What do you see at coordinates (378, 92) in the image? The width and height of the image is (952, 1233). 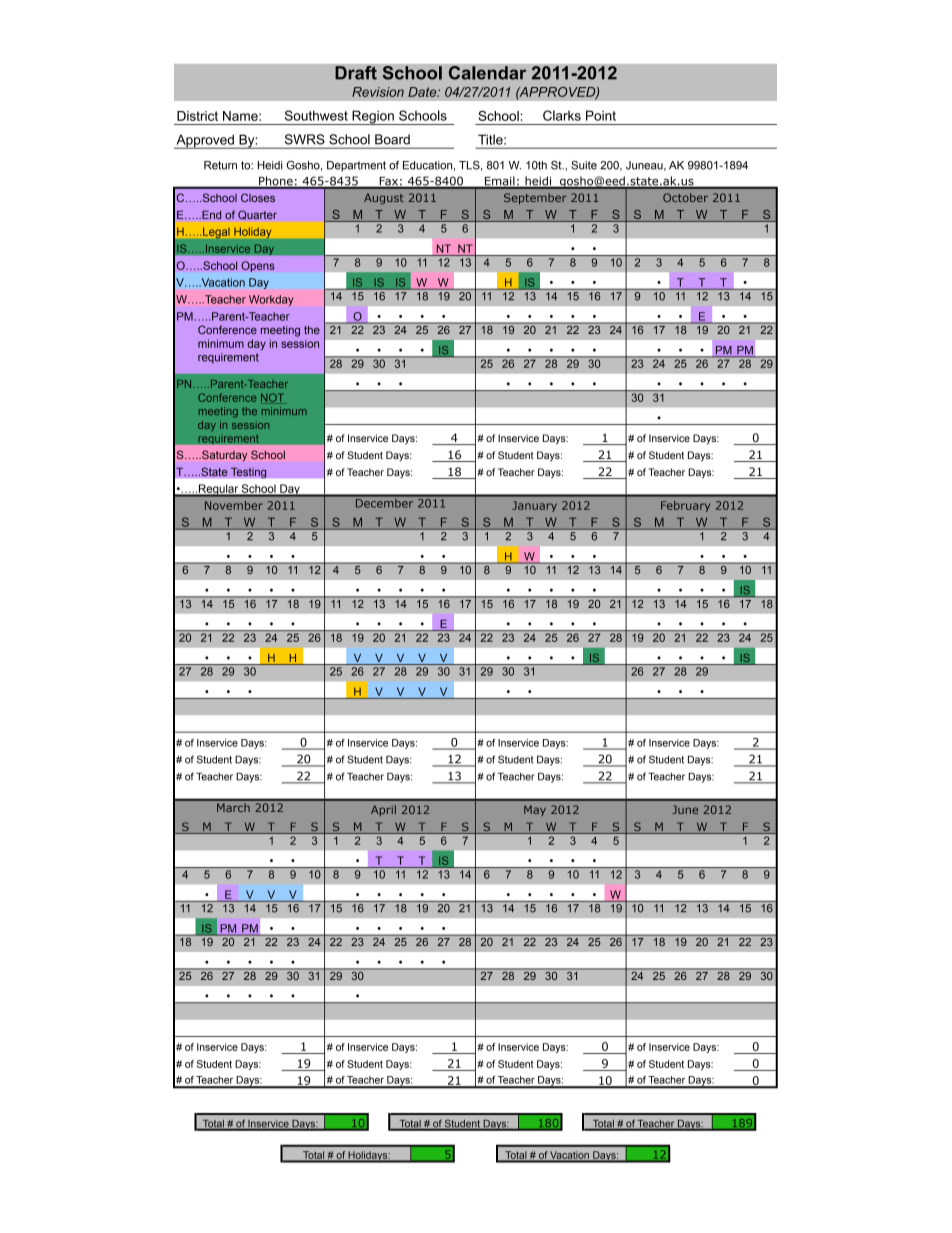 I see `Revision` at bounding box center [378, 92].
